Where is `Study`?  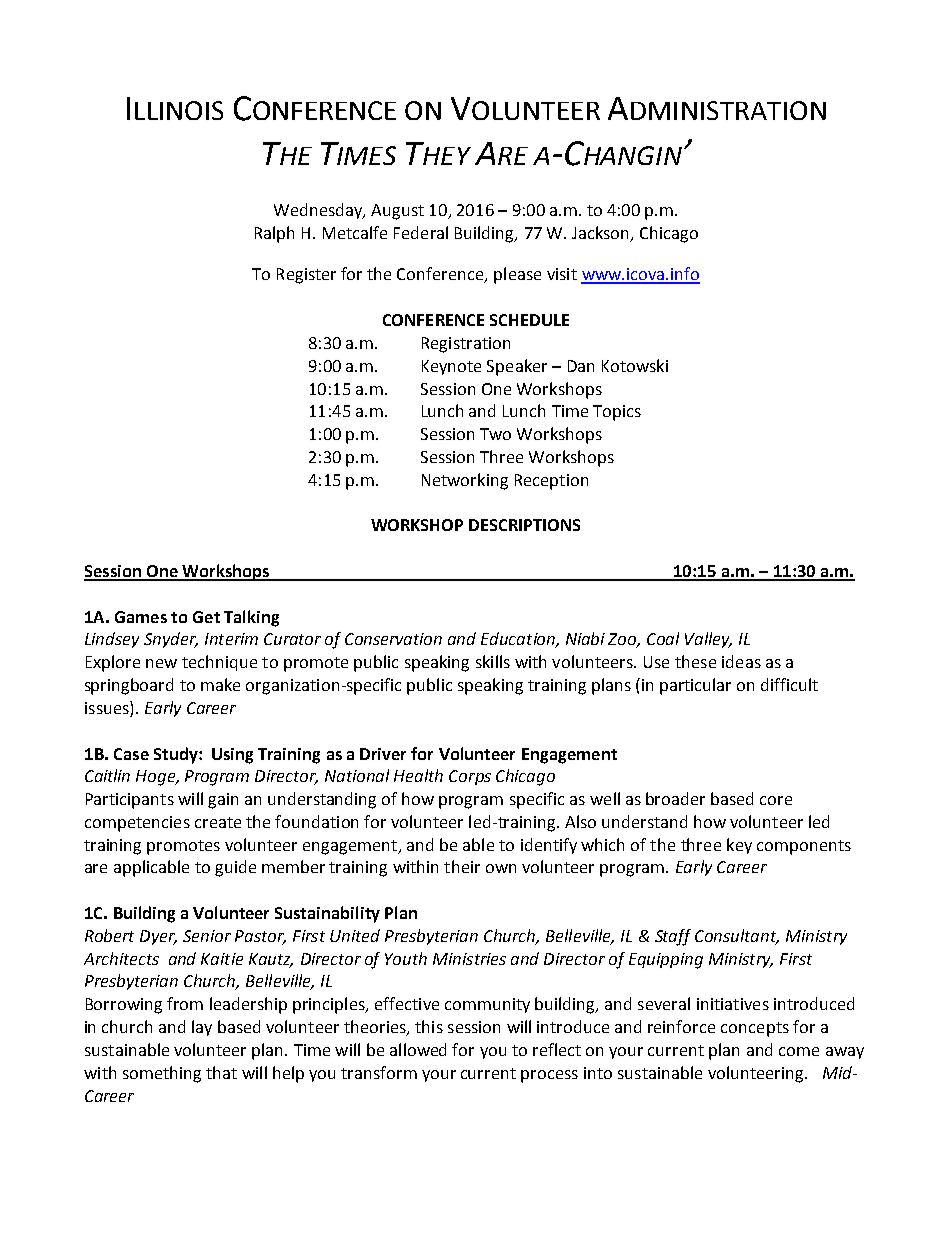 Study is located at coordinates (177, 755).
